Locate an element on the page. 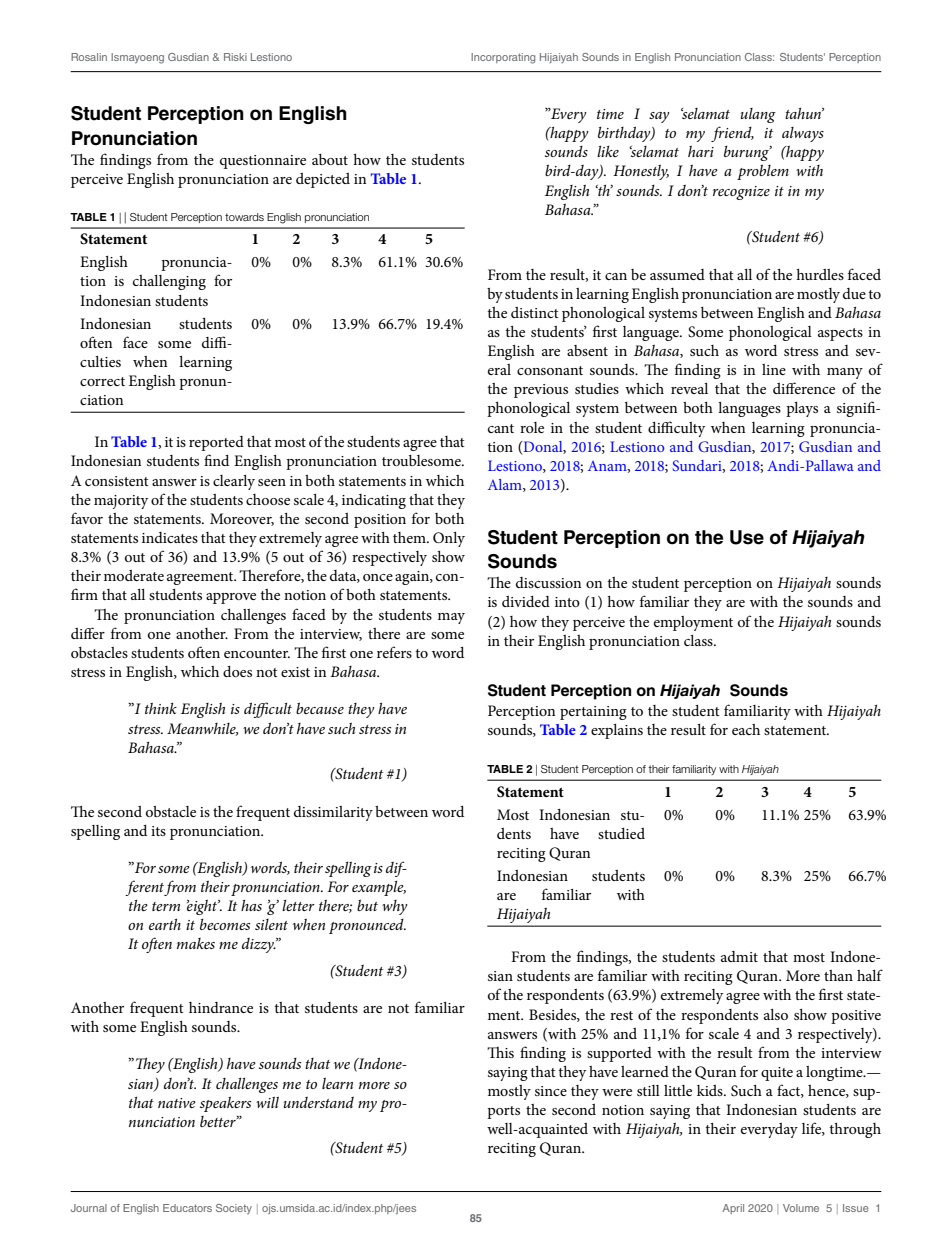 This image has width=952, height=1247. always is located at coordinates (803, 134).
